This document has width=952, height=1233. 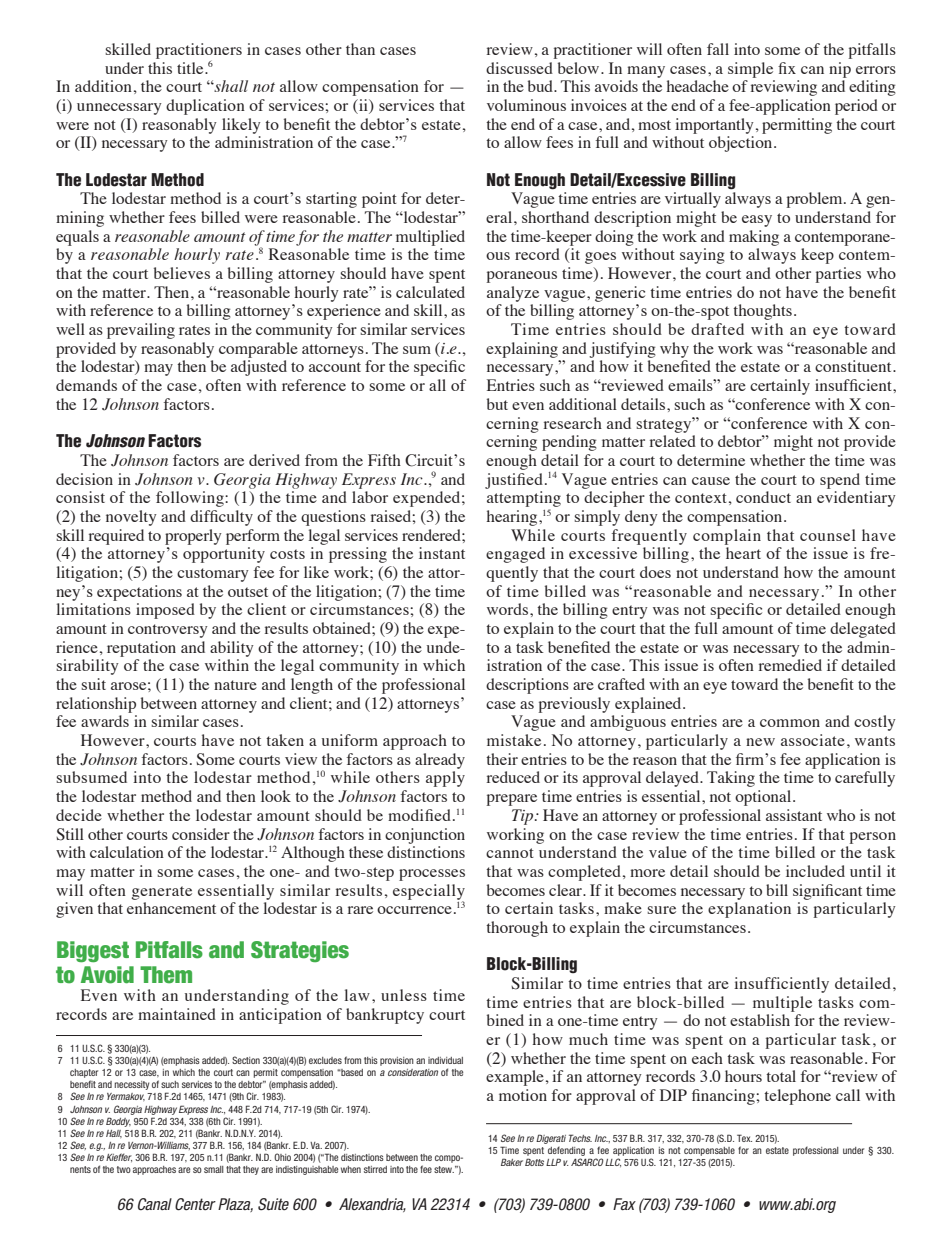 What do you see at coordinates (429, 893) in the document?
I see `especially` at bounding box center [429, 893].
